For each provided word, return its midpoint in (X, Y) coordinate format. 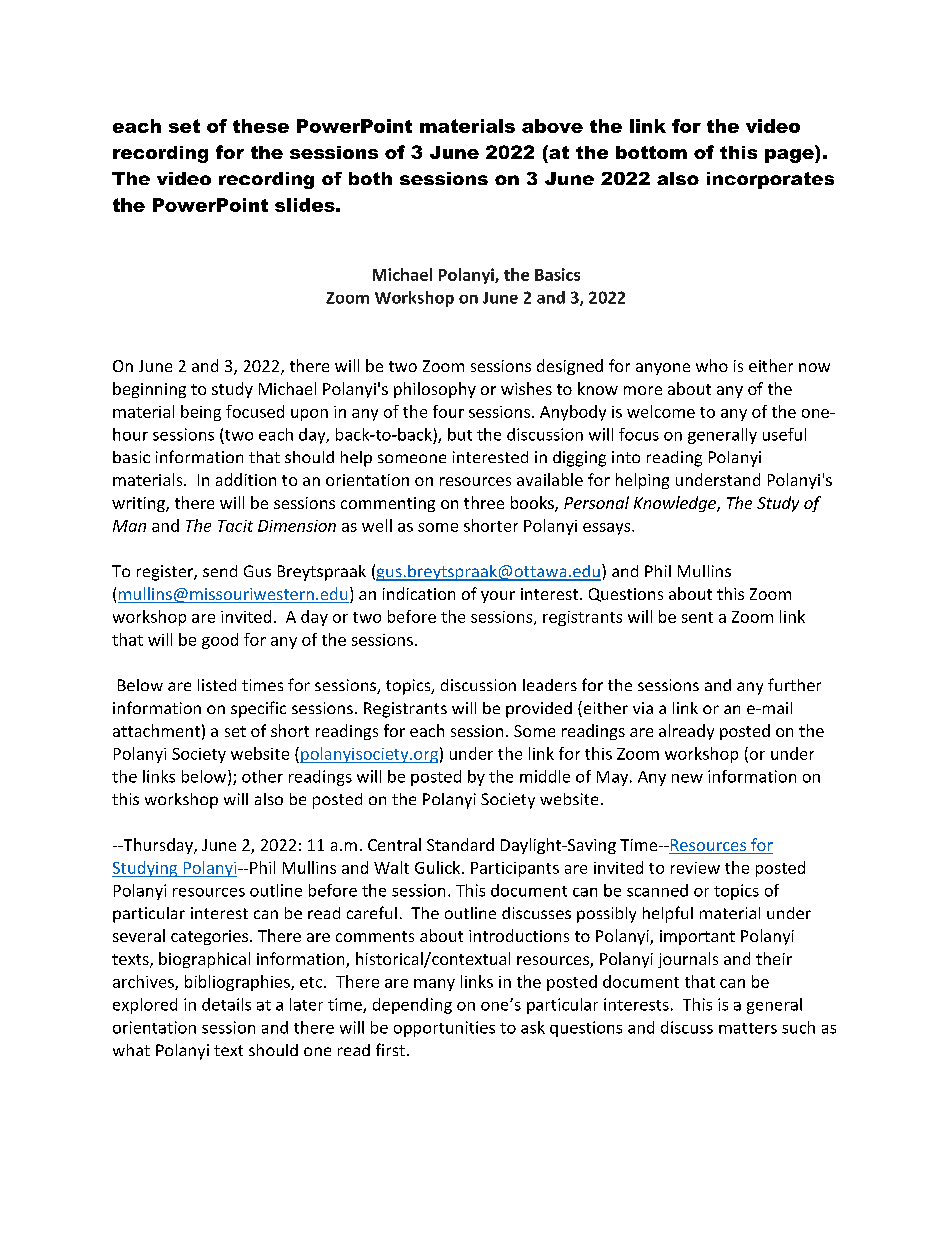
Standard (460, 844)
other (262, 776)
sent (697, 617)
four (448, 411)
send (220, 571)
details (226, 1004)
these (261, 126)
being (201, 413)
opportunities (444, 1029)
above (552, 126)
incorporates (770, 180)
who (712, 365)
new (687, 778)
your (498, 597)
